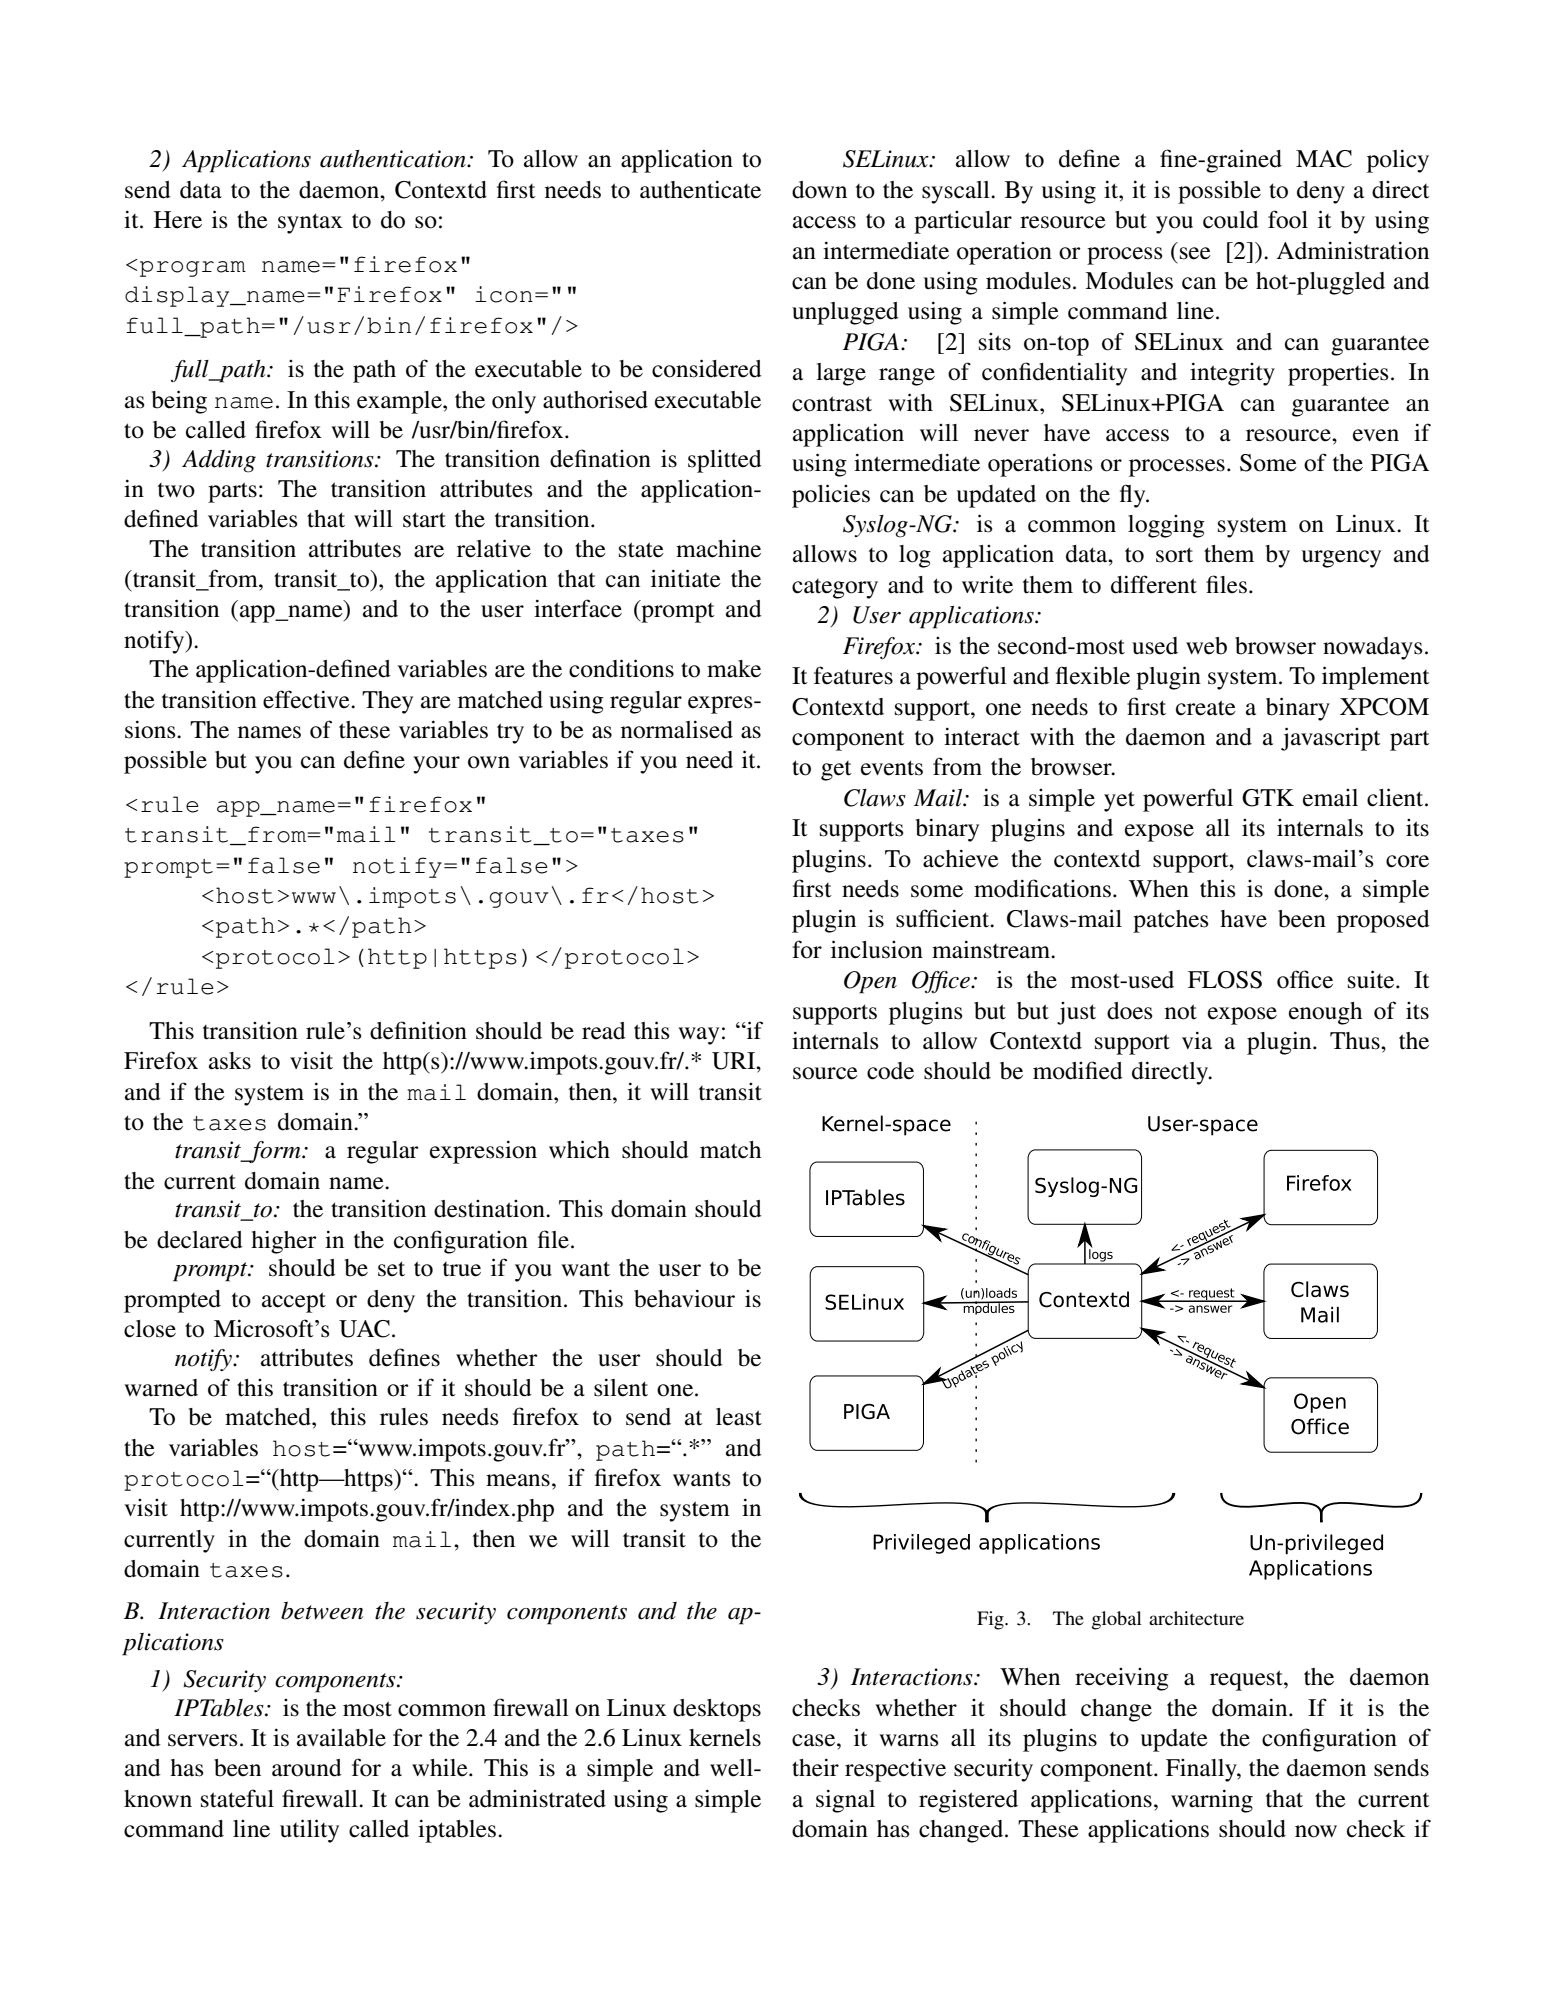  I want to click on down, so click(819, 190).
